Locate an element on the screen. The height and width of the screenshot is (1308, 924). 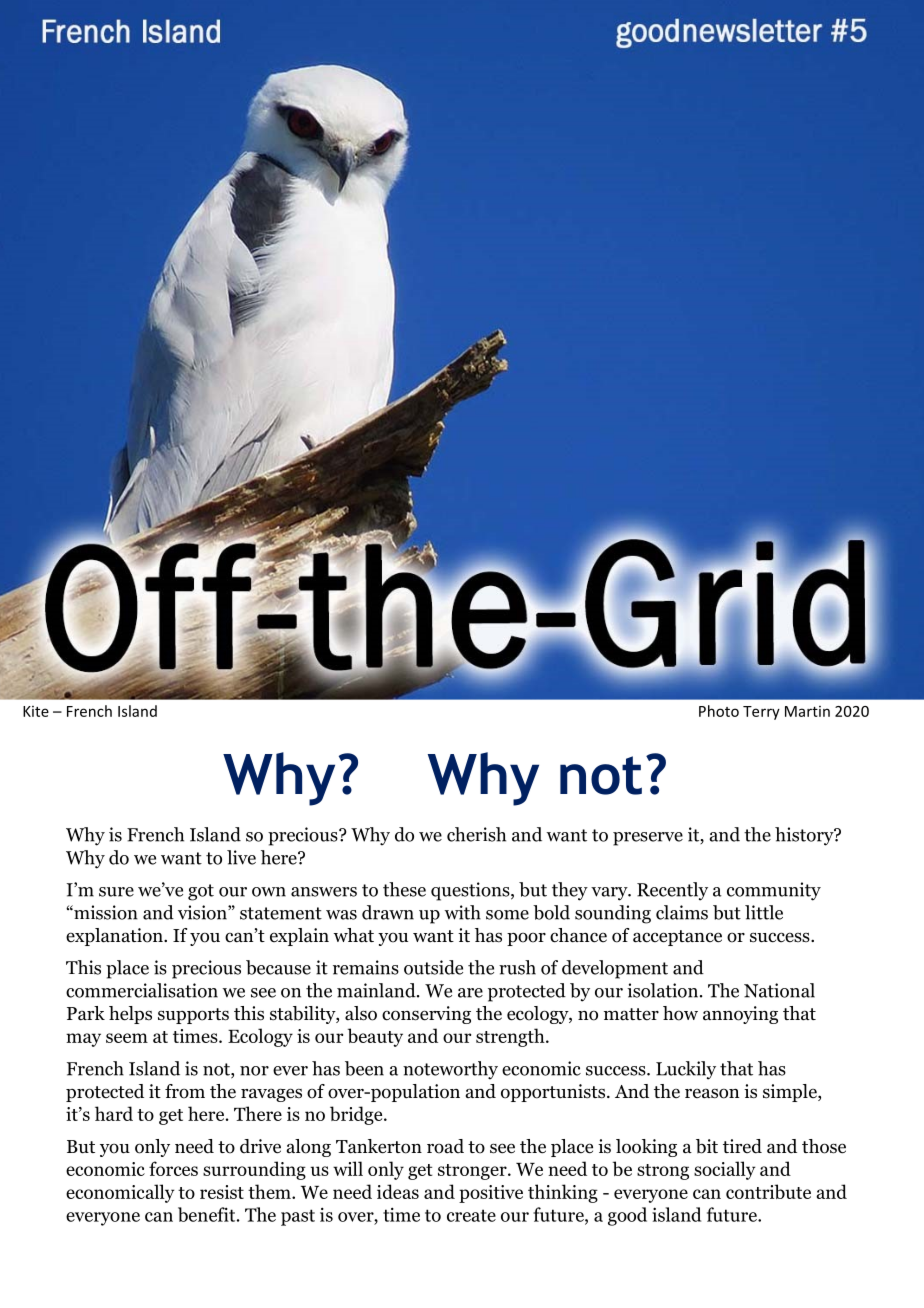
preserve is located at coordinates (648, 839).
